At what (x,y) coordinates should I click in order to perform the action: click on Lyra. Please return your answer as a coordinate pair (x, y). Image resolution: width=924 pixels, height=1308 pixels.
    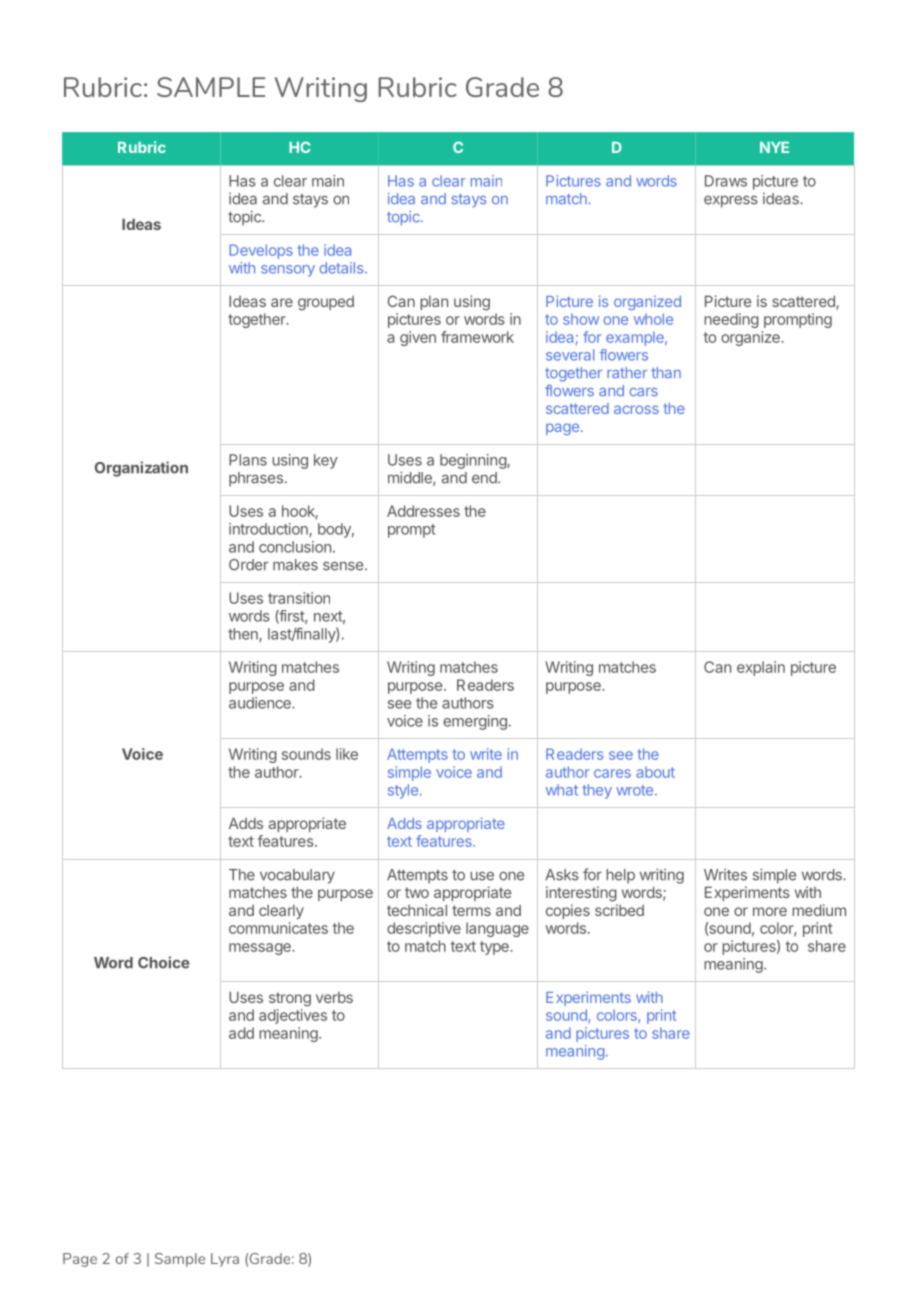
    Looking at the image, I should click on (225, 1260).
